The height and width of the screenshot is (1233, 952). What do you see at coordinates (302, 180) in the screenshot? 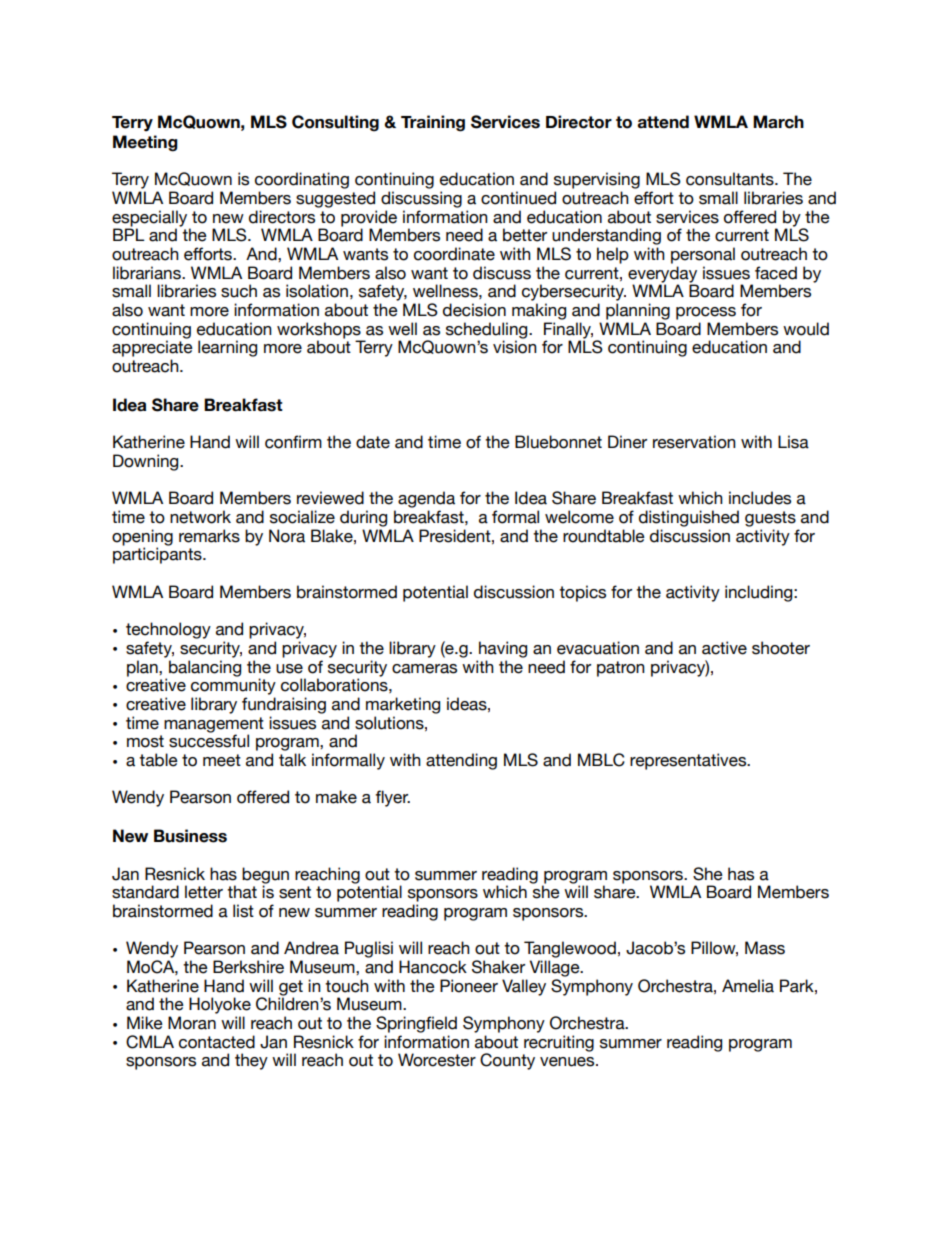
I see `coordinating` at bounding box center [302, 180].
